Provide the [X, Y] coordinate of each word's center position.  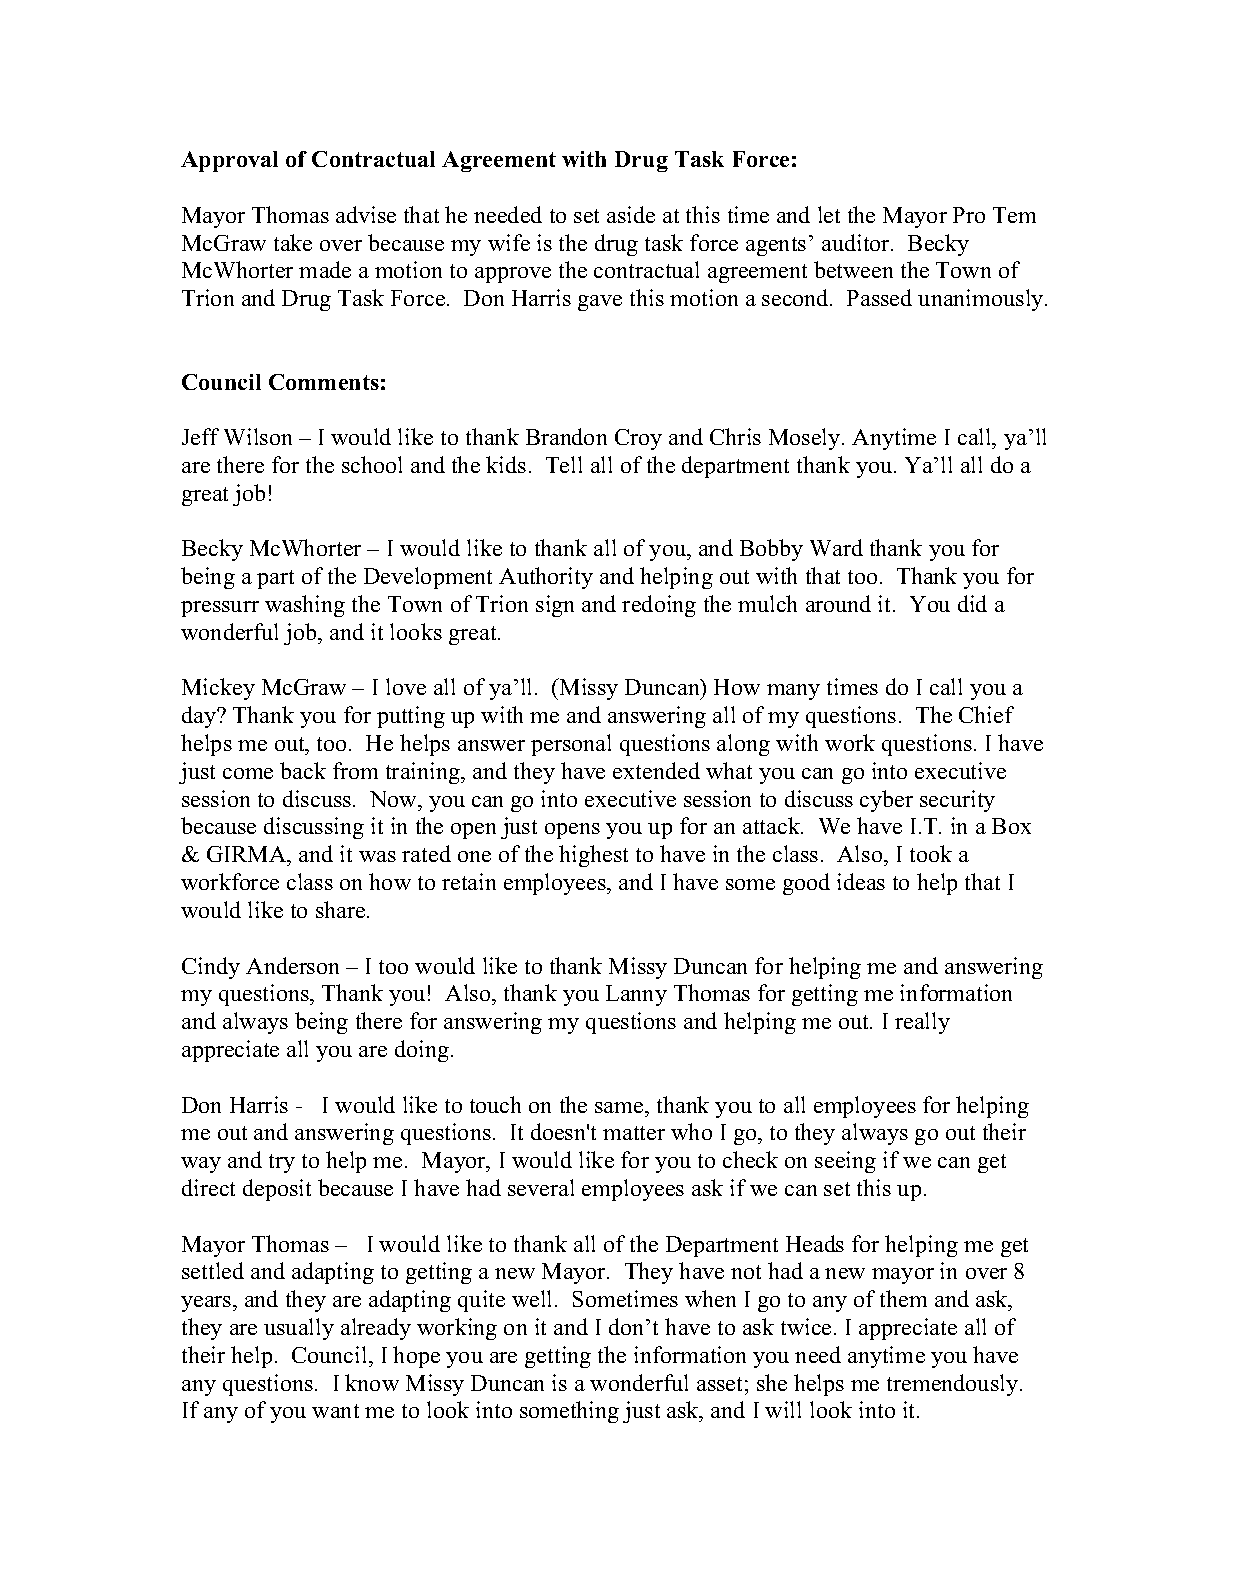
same [620, 1107]
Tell [564, 464]
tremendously [954, 1385]
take [293, 242]
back [303, 770]
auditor [857, 242]
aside [631, 214]
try [282, 1163]
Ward [836, 547]
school [372, 464]
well [534, 1298]
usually [299, 1329]
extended [656, 770]
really [922, 1023]
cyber [886, 801]
